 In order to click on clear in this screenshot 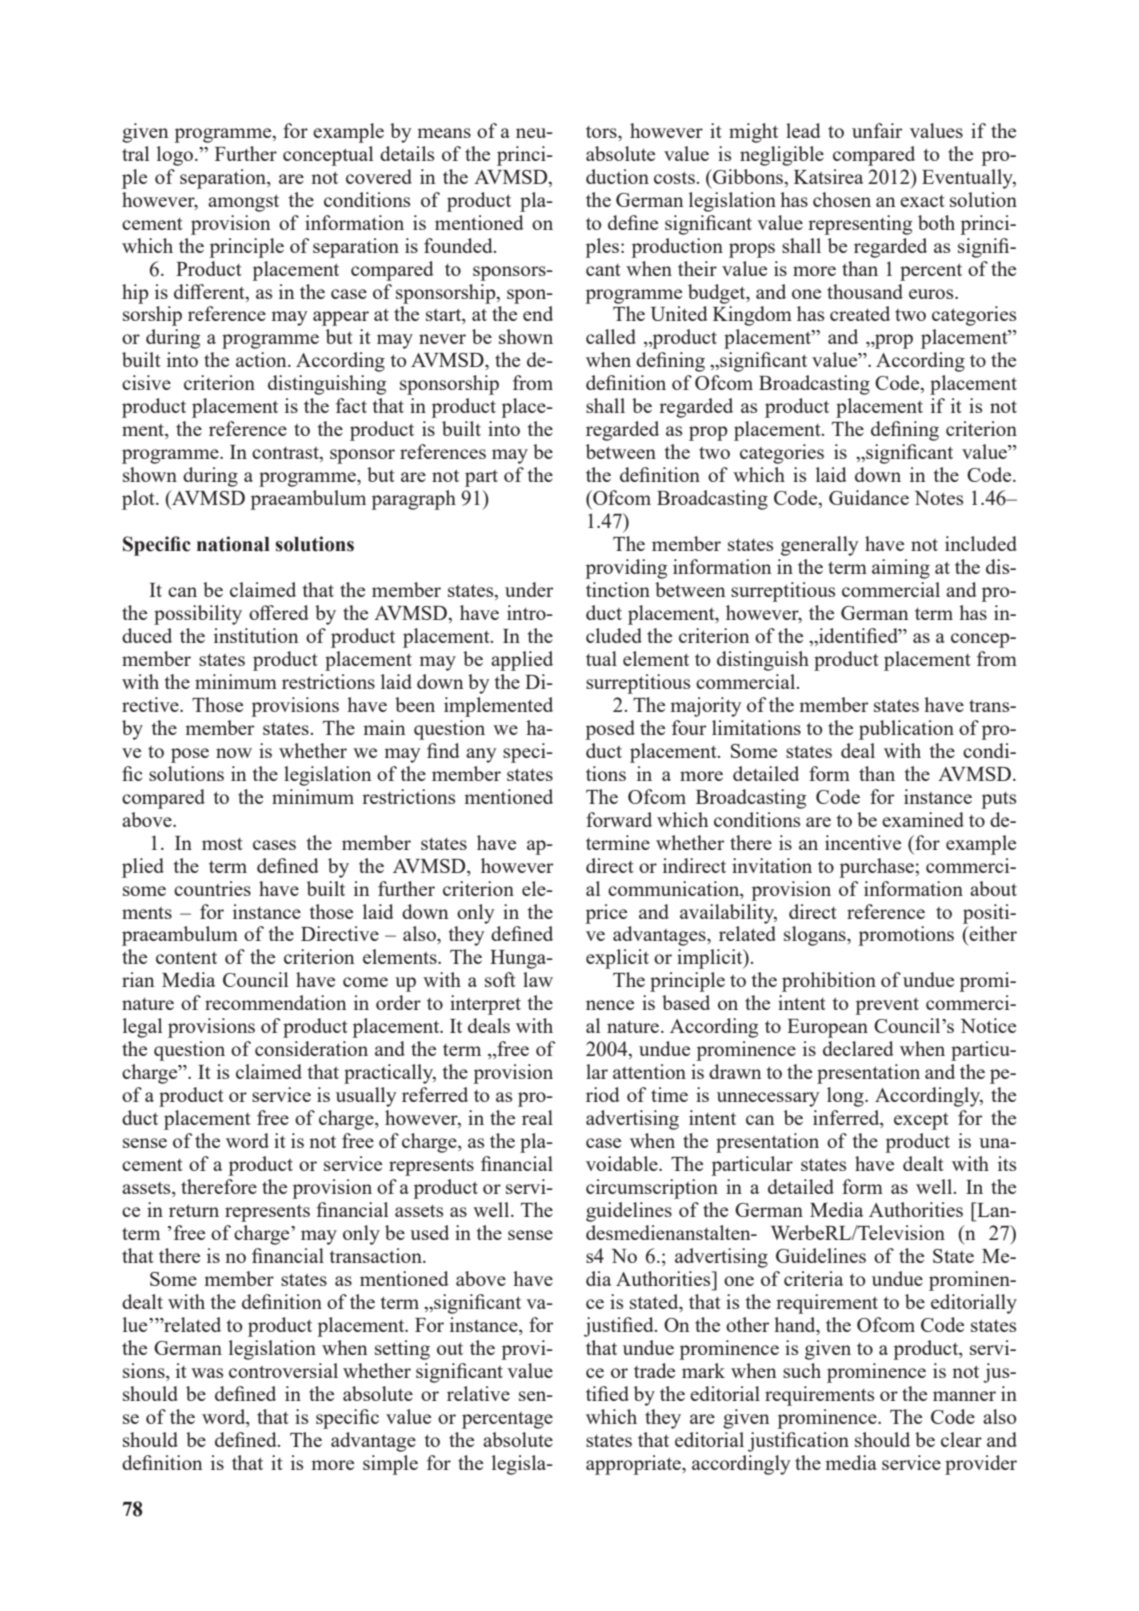, I will do `click(961, 1439)`.
